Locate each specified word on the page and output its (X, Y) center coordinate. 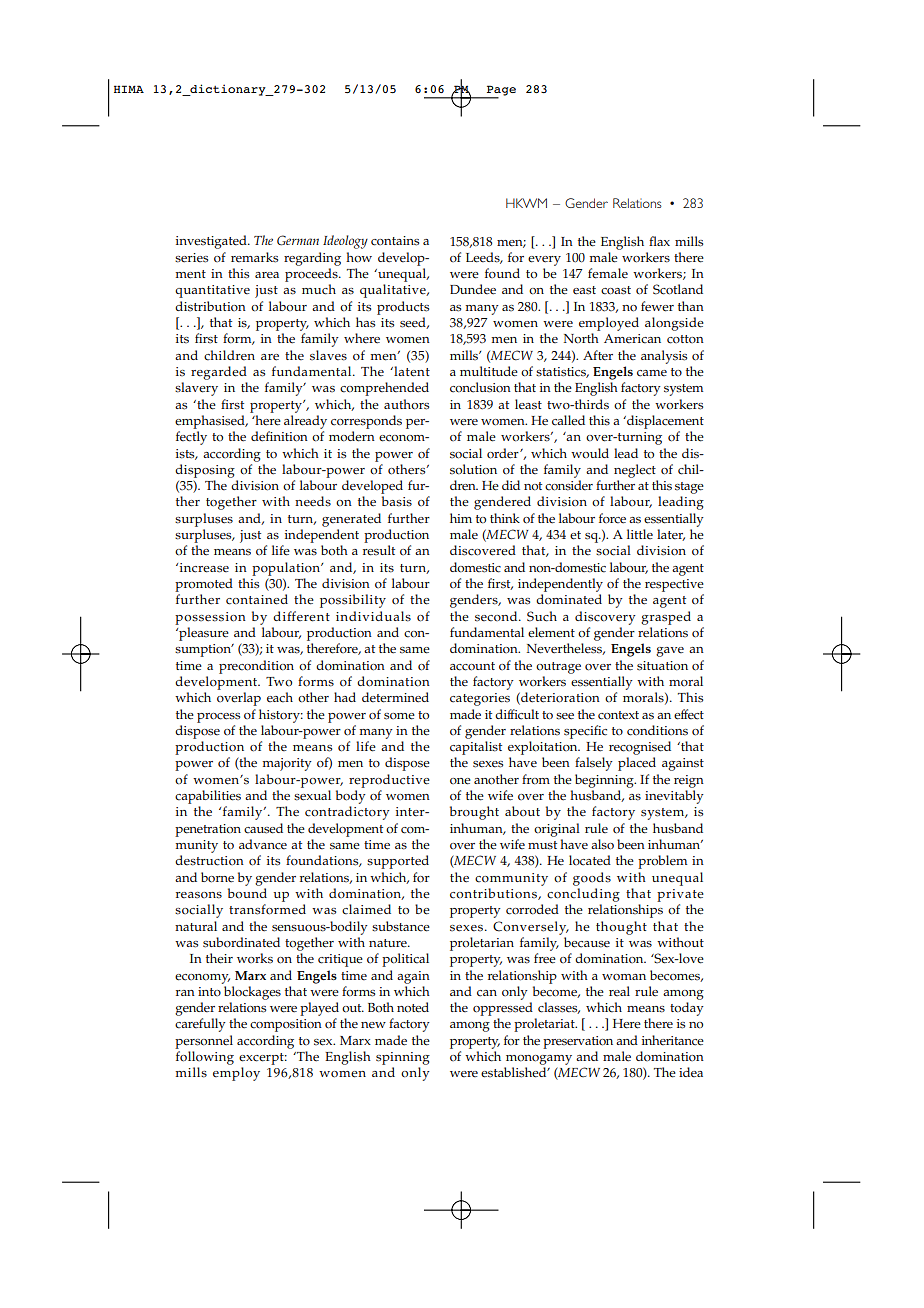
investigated (212, 242)
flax (659, 241)
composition (286, 1025)
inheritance (673, 1040)
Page (500, 91)
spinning (403, 1058)
